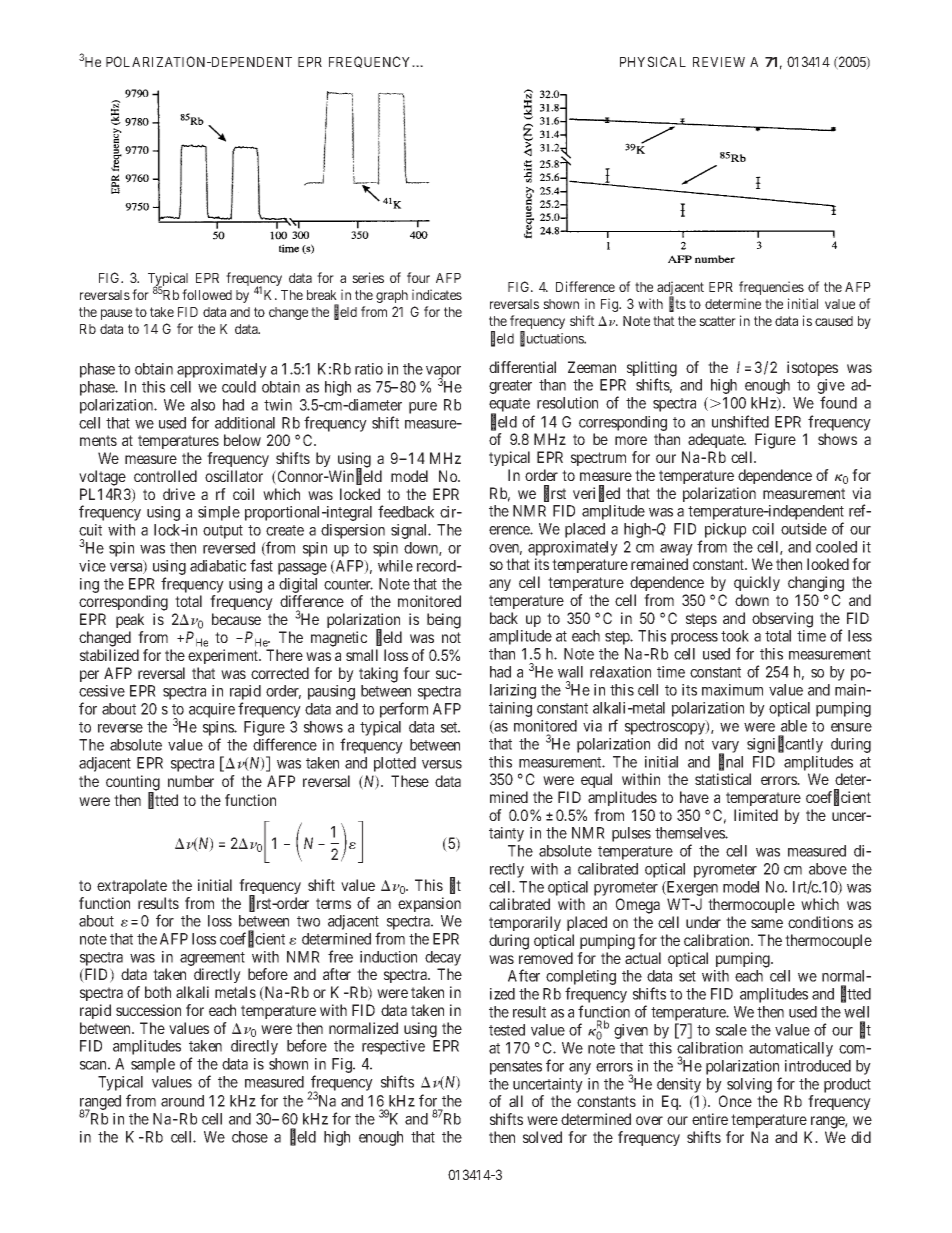 This page has width=952, height=1233. What do you see at coordinates (218, 566) in the page?
I see `adiabatic` at bounding box center [218, 566].
